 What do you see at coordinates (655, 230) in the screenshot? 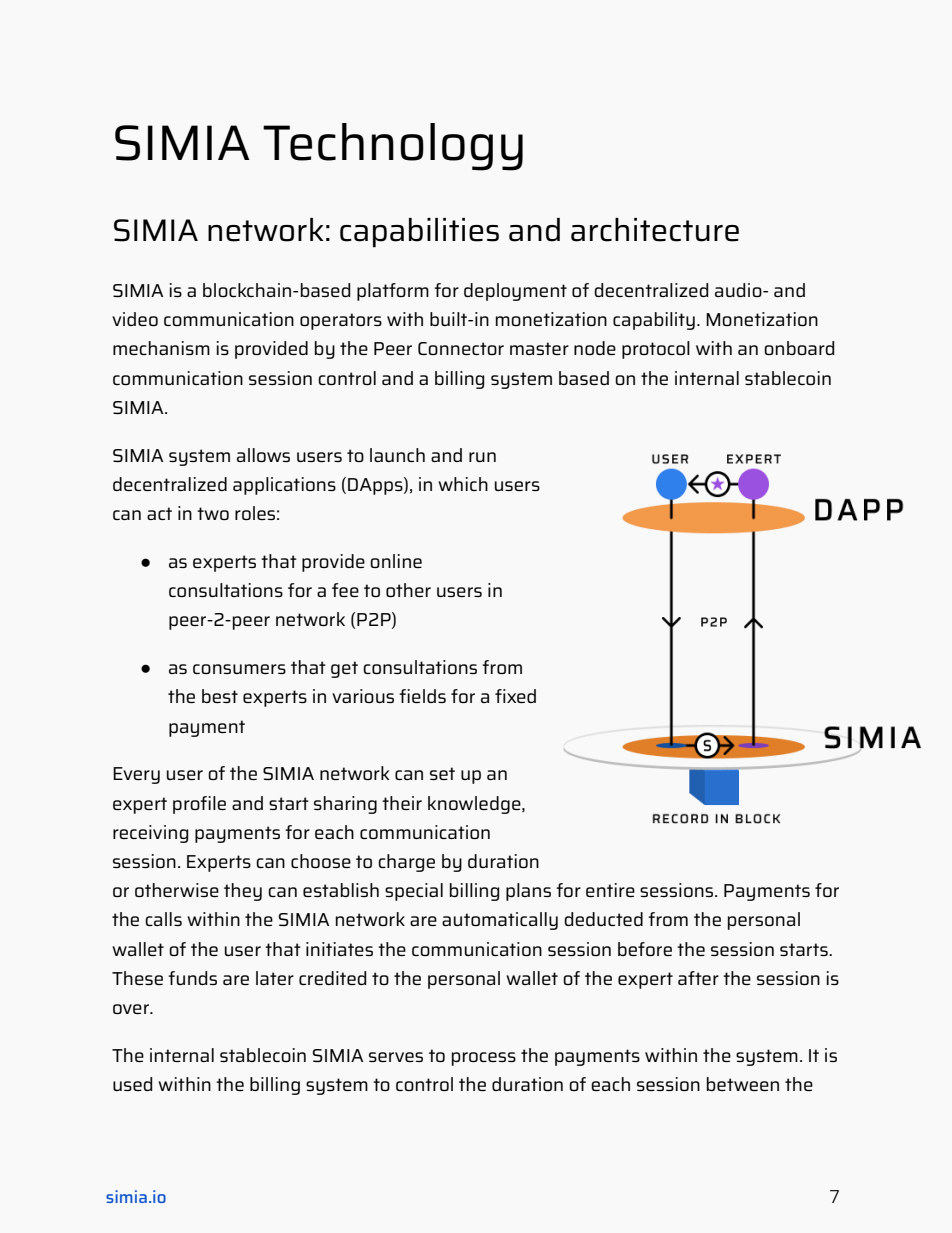
I see `architecture` at bounding box center [655, 230].
